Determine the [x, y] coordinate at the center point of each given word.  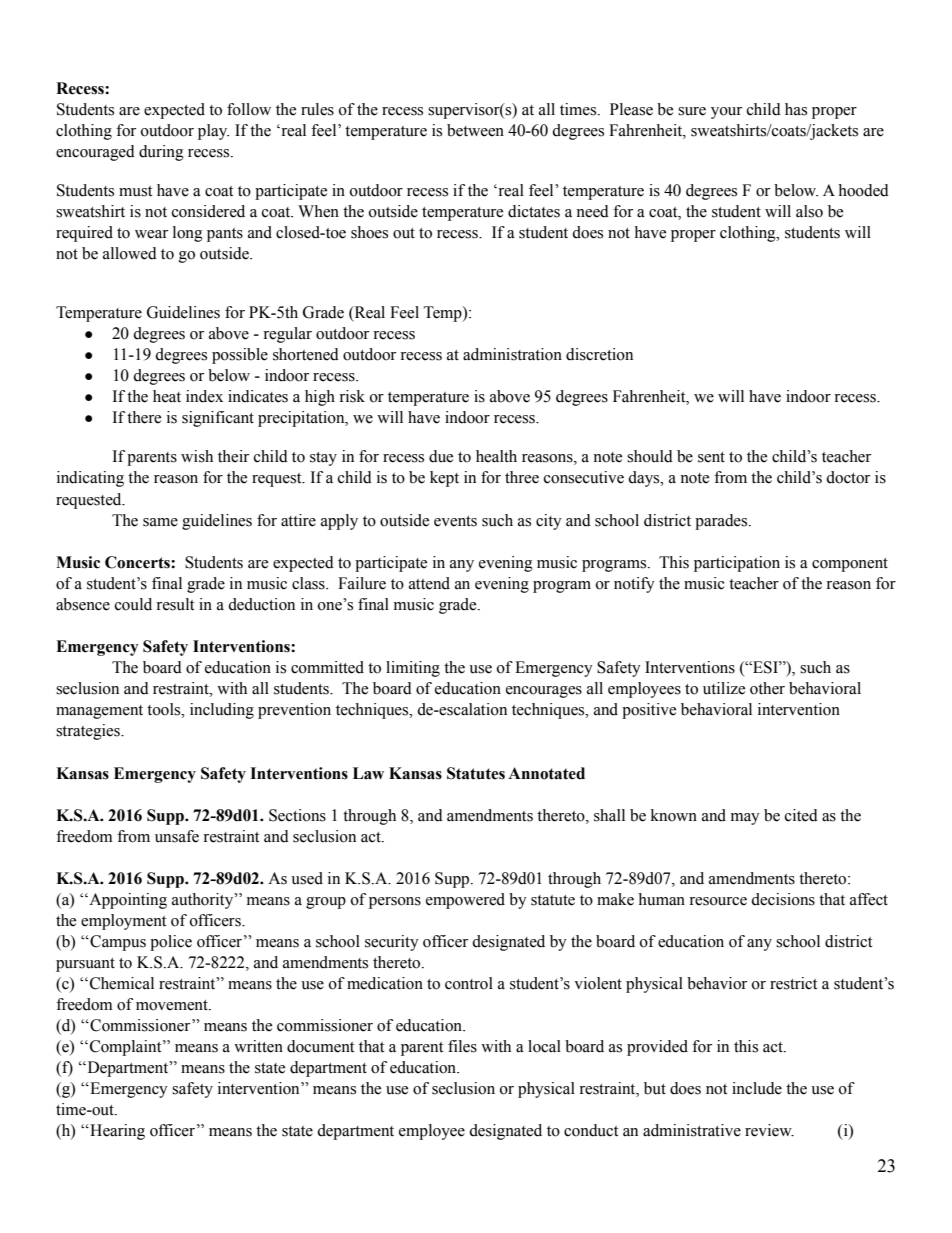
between [475, 130]
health [496, 456]
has [796, 109]
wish [197, 456]
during [161, 153]
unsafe [177, 836]
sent [711, 457]
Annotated [546, 773]
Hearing [116, 1132]
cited [801, 815]
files [462, 1046]
